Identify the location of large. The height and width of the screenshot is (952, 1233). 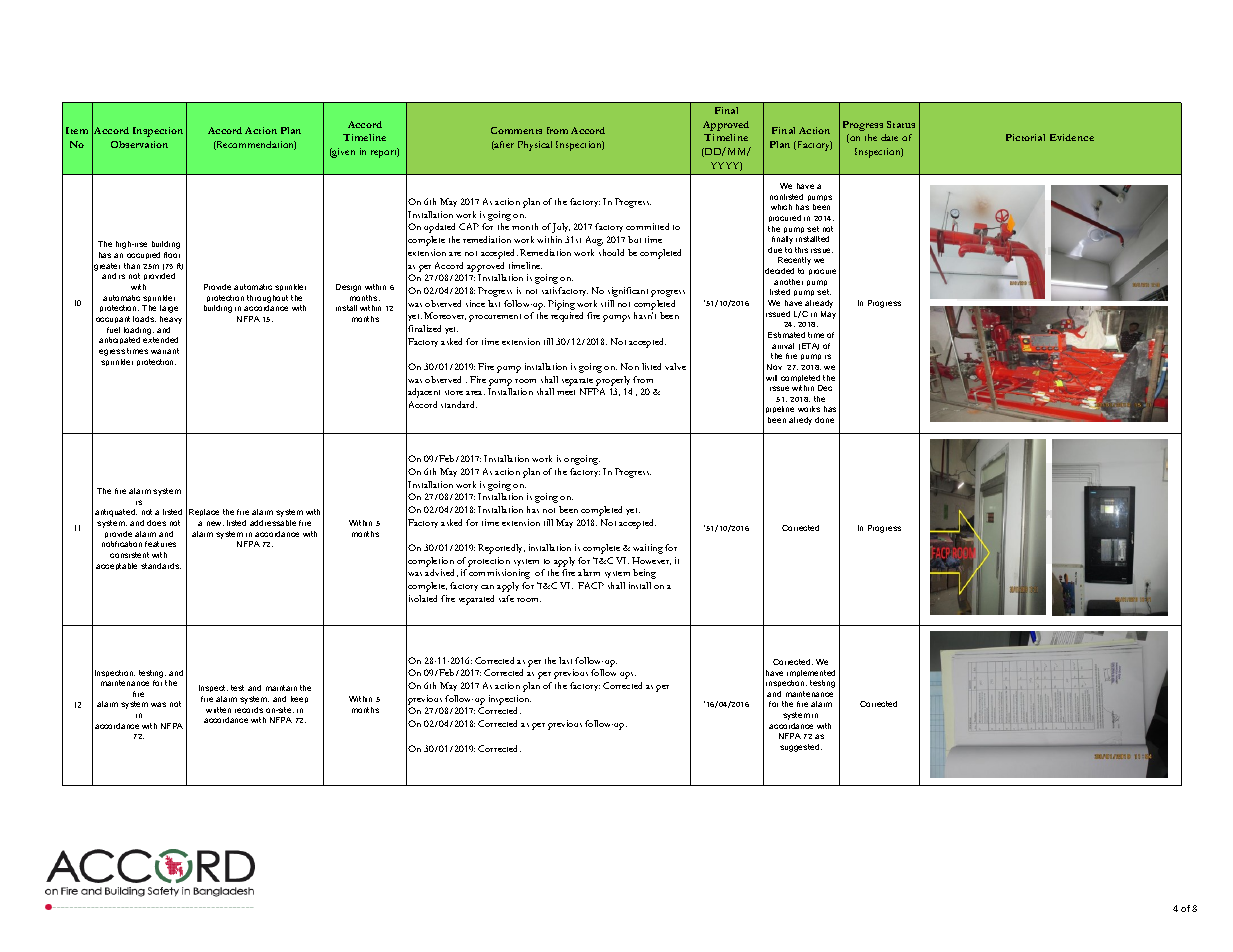
(169, 309).
